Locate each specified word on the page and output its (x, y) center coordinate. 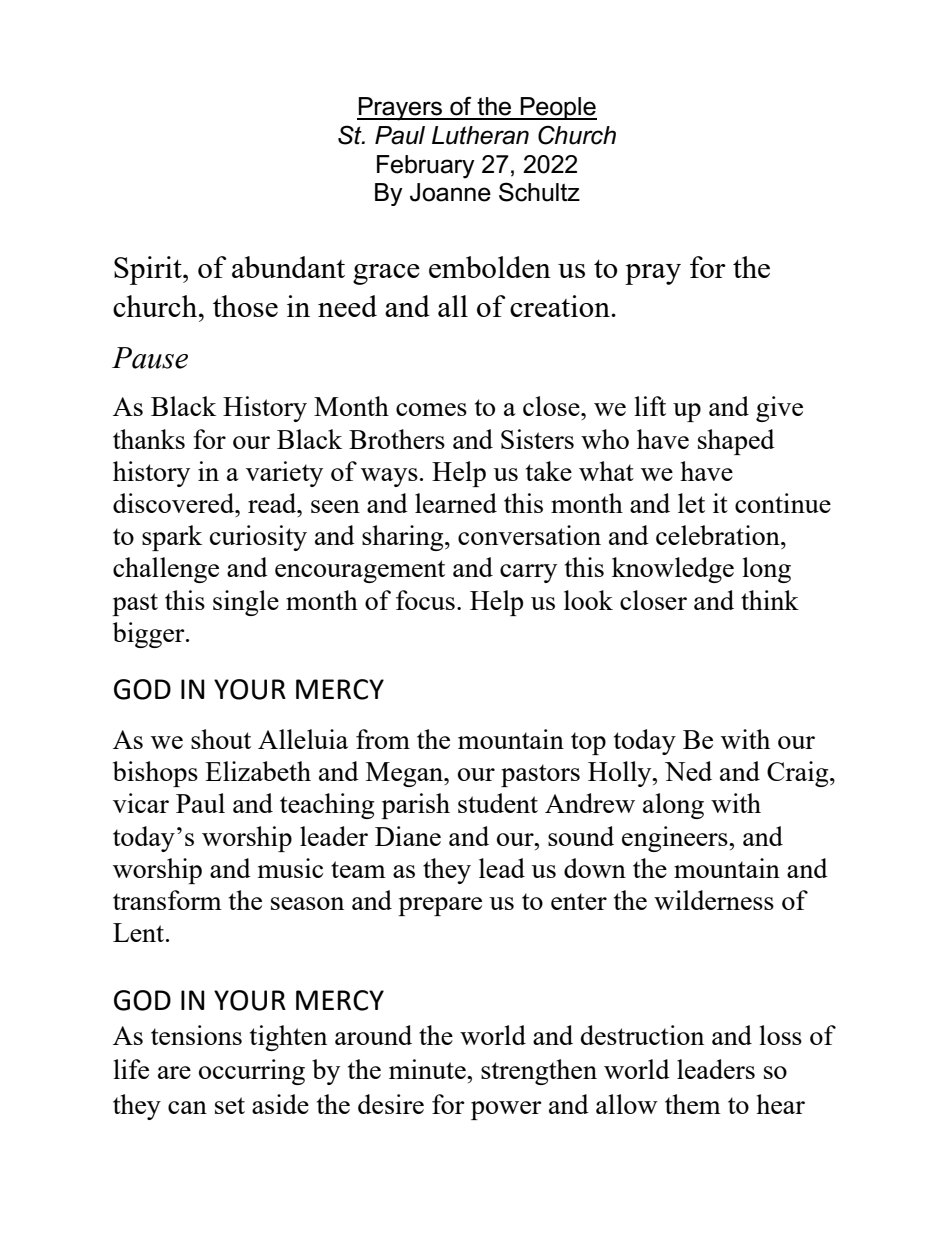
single (246, 603)
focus (425, 600)
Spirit (149, 270)
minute (428, 1069)
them (693, 1104)
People (557, 108)
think (770, 600)
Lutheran (480, 135)
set (230, 1105)
